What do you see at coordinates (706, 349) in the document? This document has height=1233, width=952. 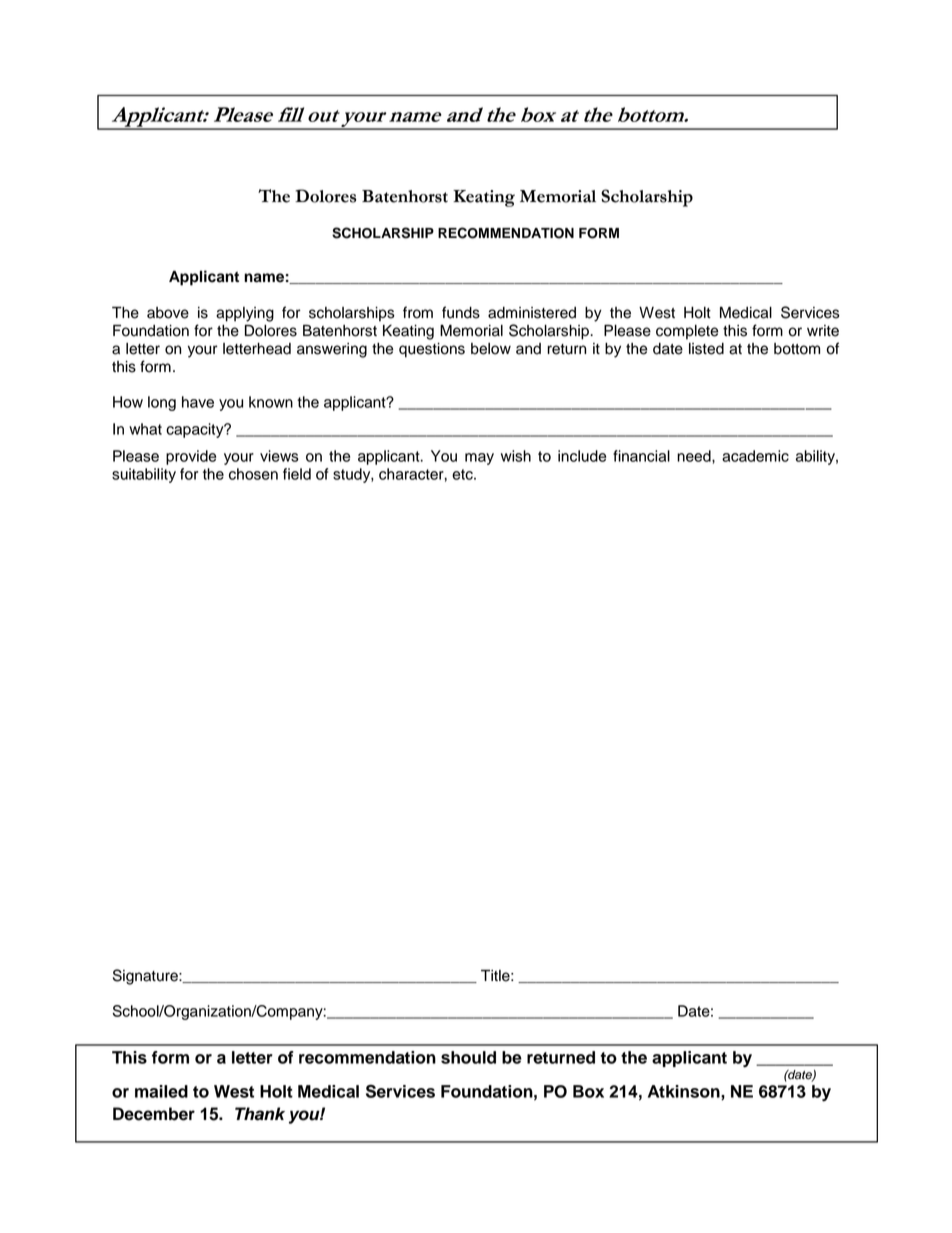 I see `listed` at bounding box center [706, 349].
